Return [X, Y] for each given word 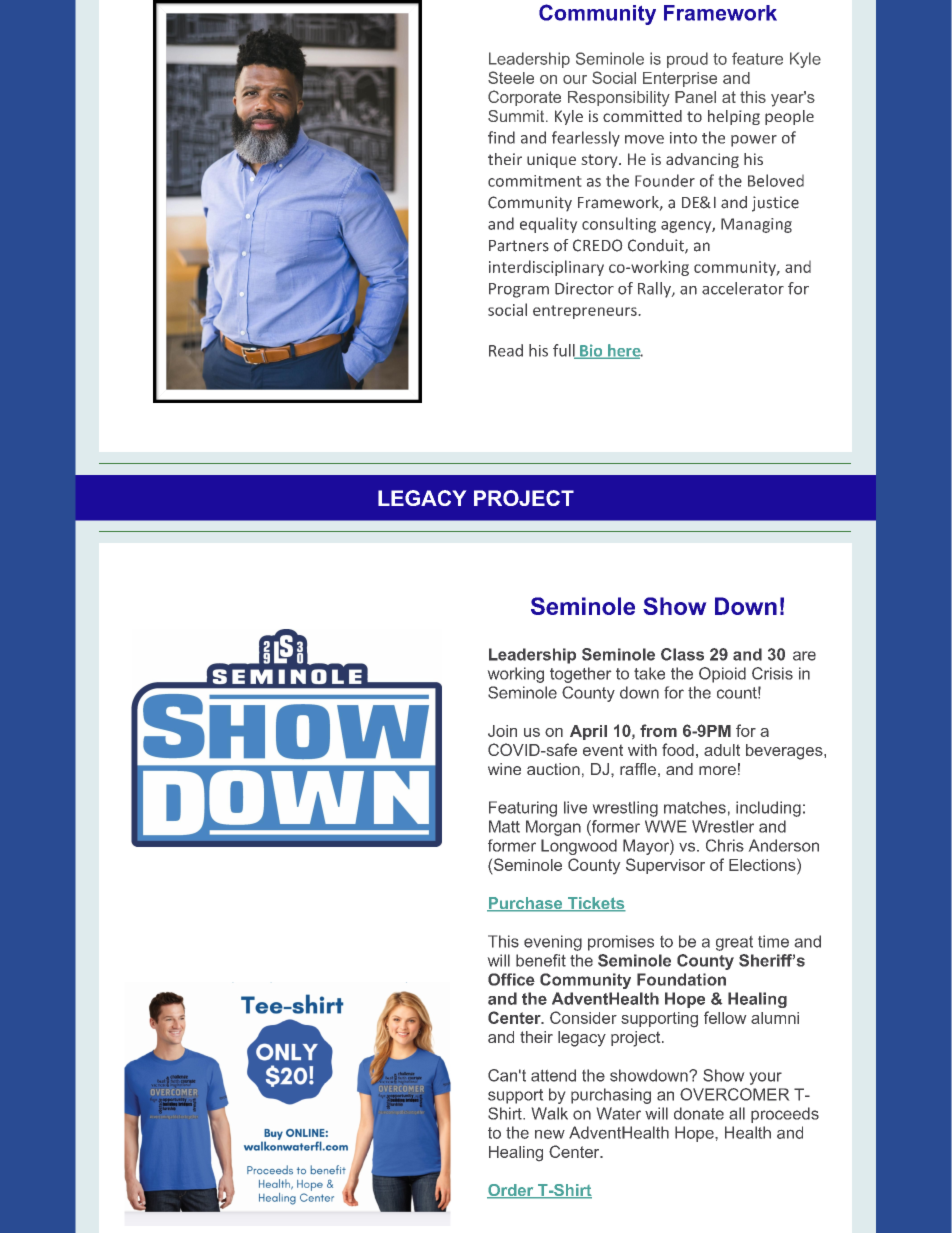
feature [757, 58]
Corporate [524, 98]
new [550, 1134]
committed [642, 116]
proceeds [785, 1115]
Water [619, 1113]
